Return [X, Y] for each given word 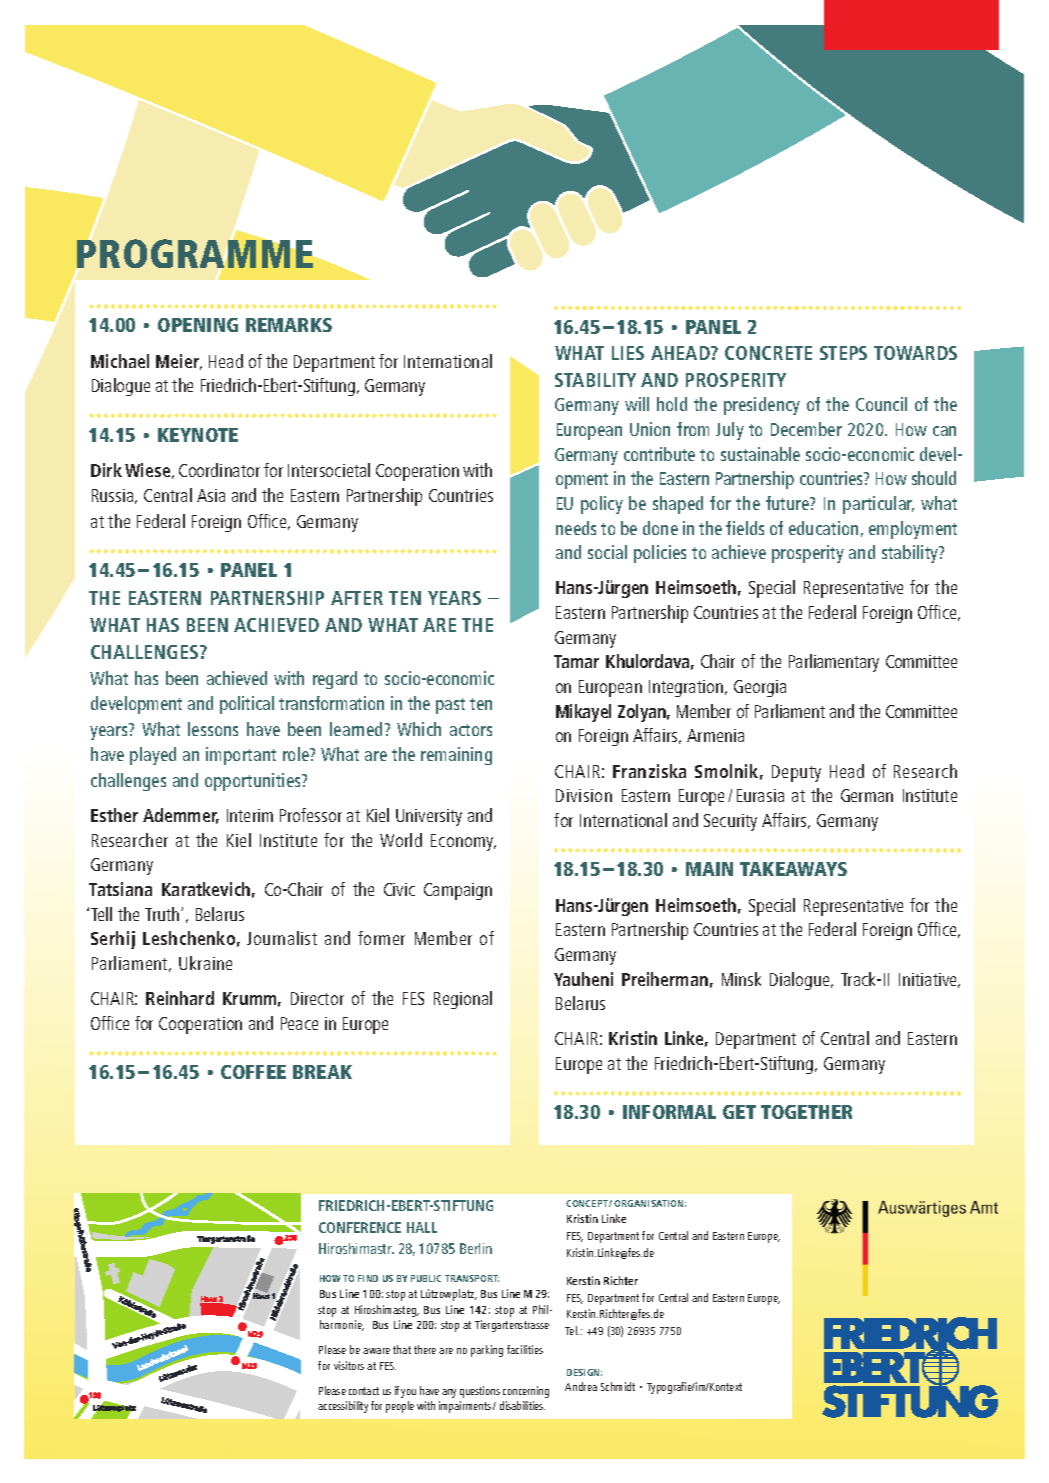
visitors [349, 1365]
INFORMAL [669, 1112]
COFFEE [253, 1072]
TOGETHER [806, 1112]
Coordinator [219, 470]
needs [576, 528]
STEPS [843, 353]
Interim [250, 815]
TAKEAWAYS [793, 869]
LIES [628, 353]
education [823, 528]
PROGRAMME [195, 253]
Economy [463, 842]
